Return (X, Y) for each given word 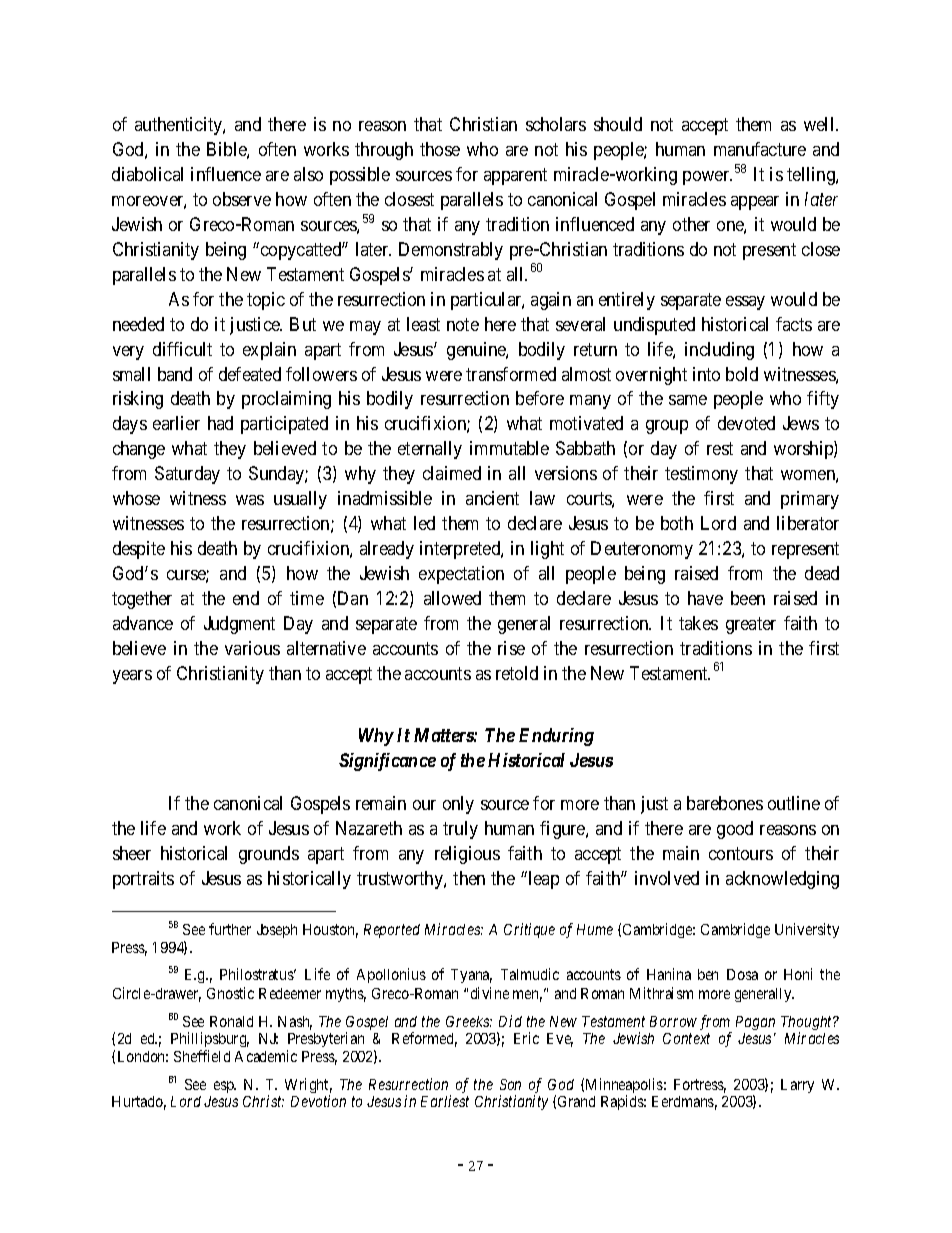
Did (510, 1021)
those (440, 149)
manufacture (760, 149)
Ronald (231, 1021)
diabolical (147, 174)
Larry (797, 1086)
